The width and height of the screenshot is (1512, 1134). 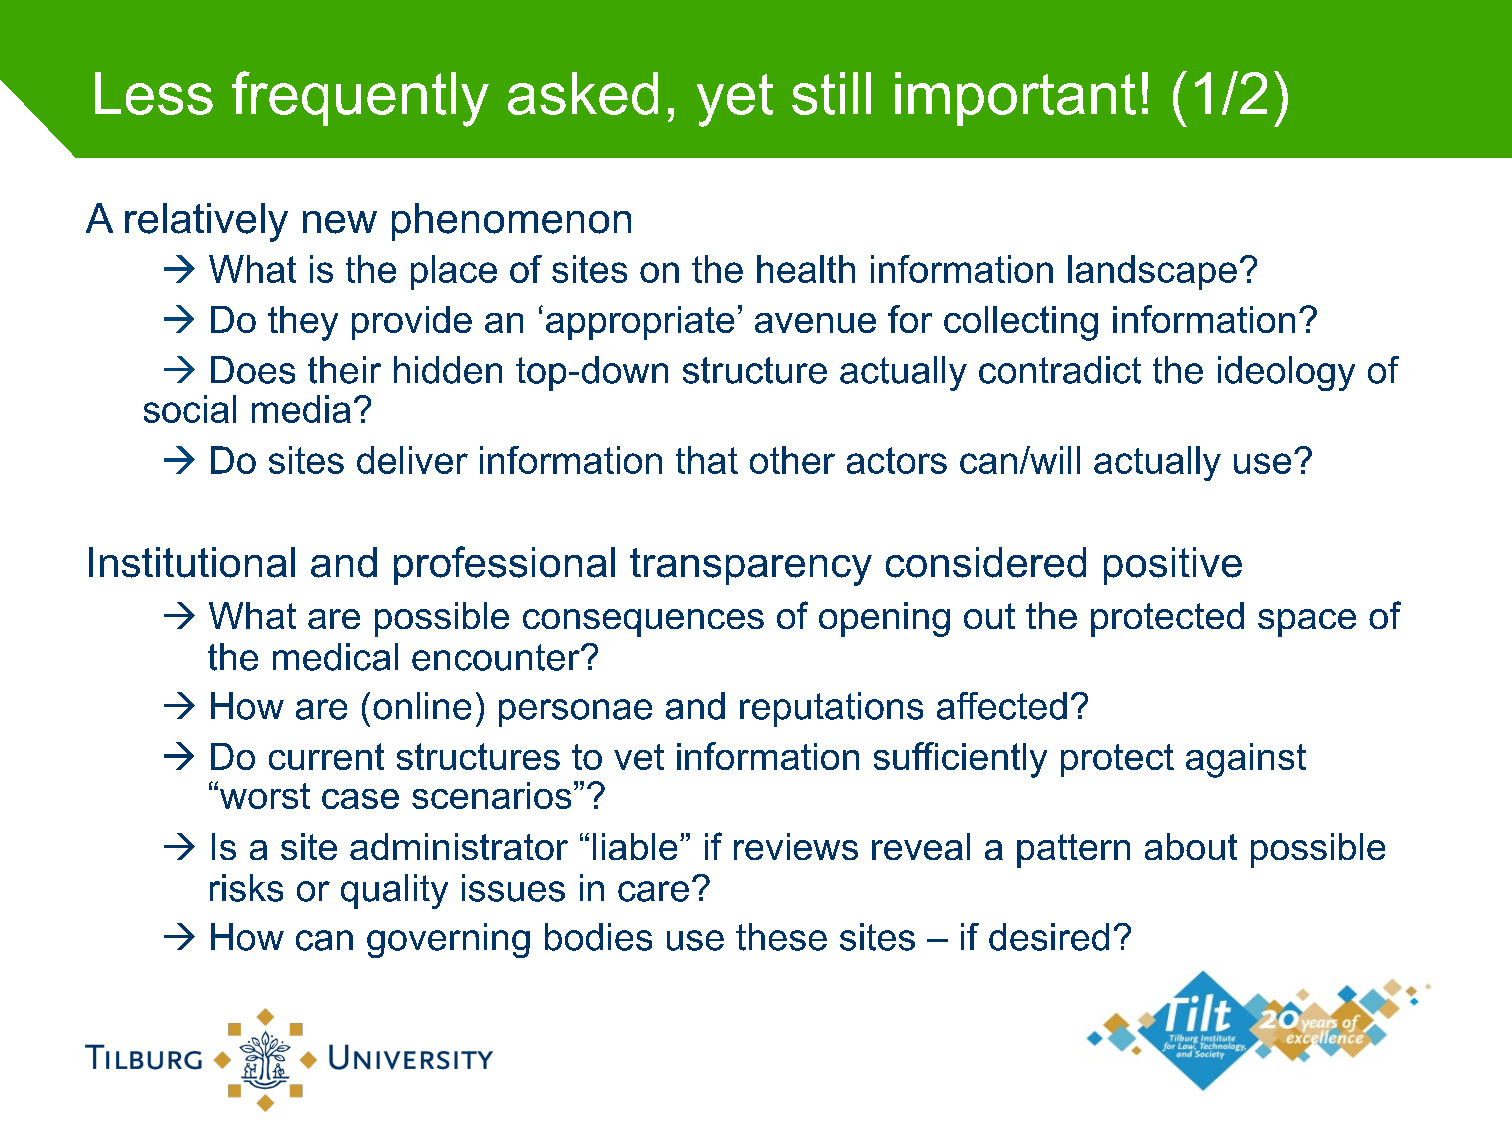 What do you see at coordinates (326, 756) in the screenshot?
I see `current` at bounding box center [326, 756].
